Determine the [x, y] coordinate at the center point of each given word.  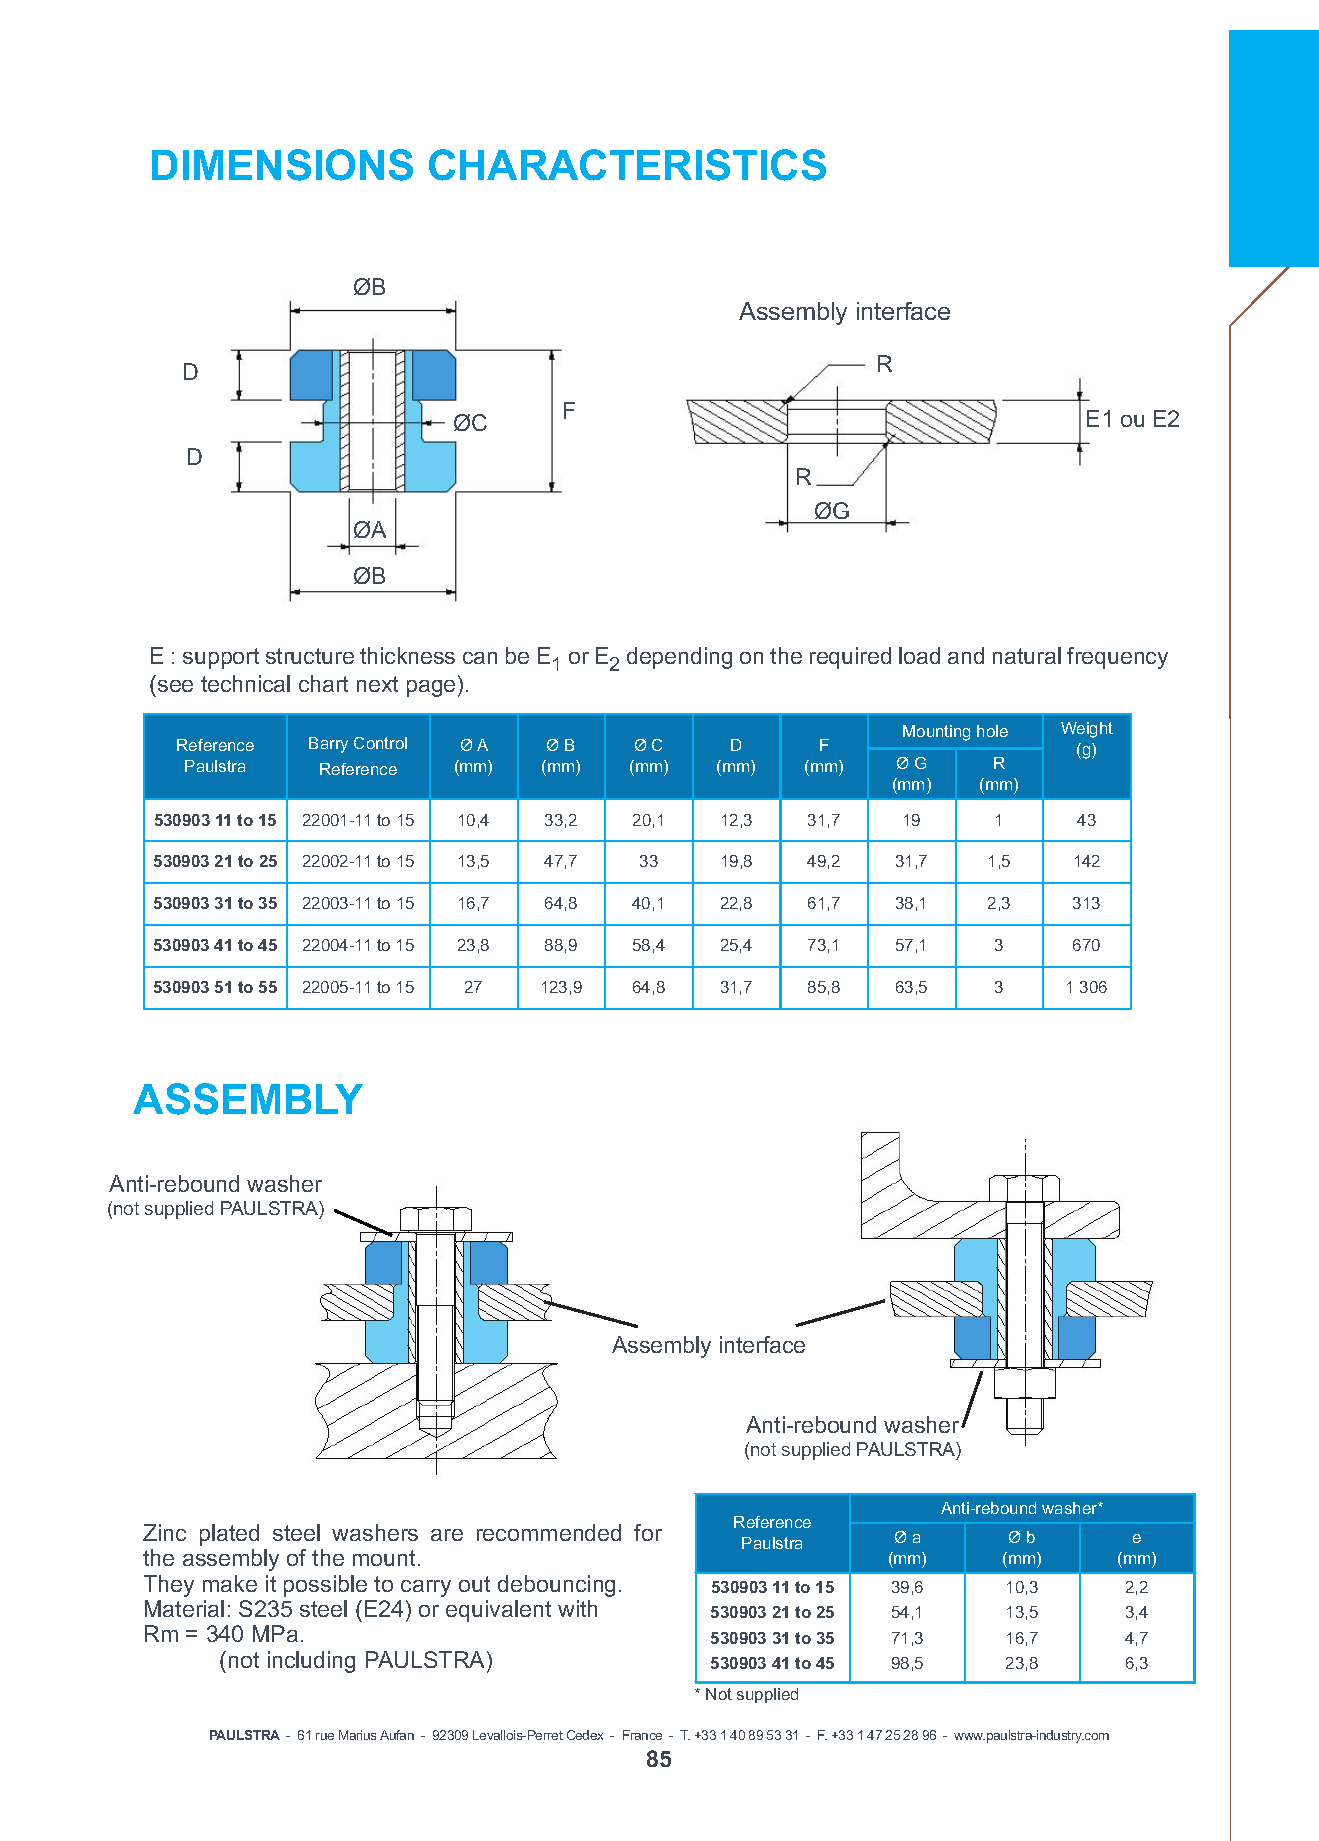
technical [245, 683]
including [311, 1662]
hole [992, 731]
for [648, 1532]
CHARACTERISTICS [627, 165]
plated [229, 1535]
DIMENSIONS [282, 165]
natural [1027, 655]
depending [679, 658]
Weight [1087, 730]
